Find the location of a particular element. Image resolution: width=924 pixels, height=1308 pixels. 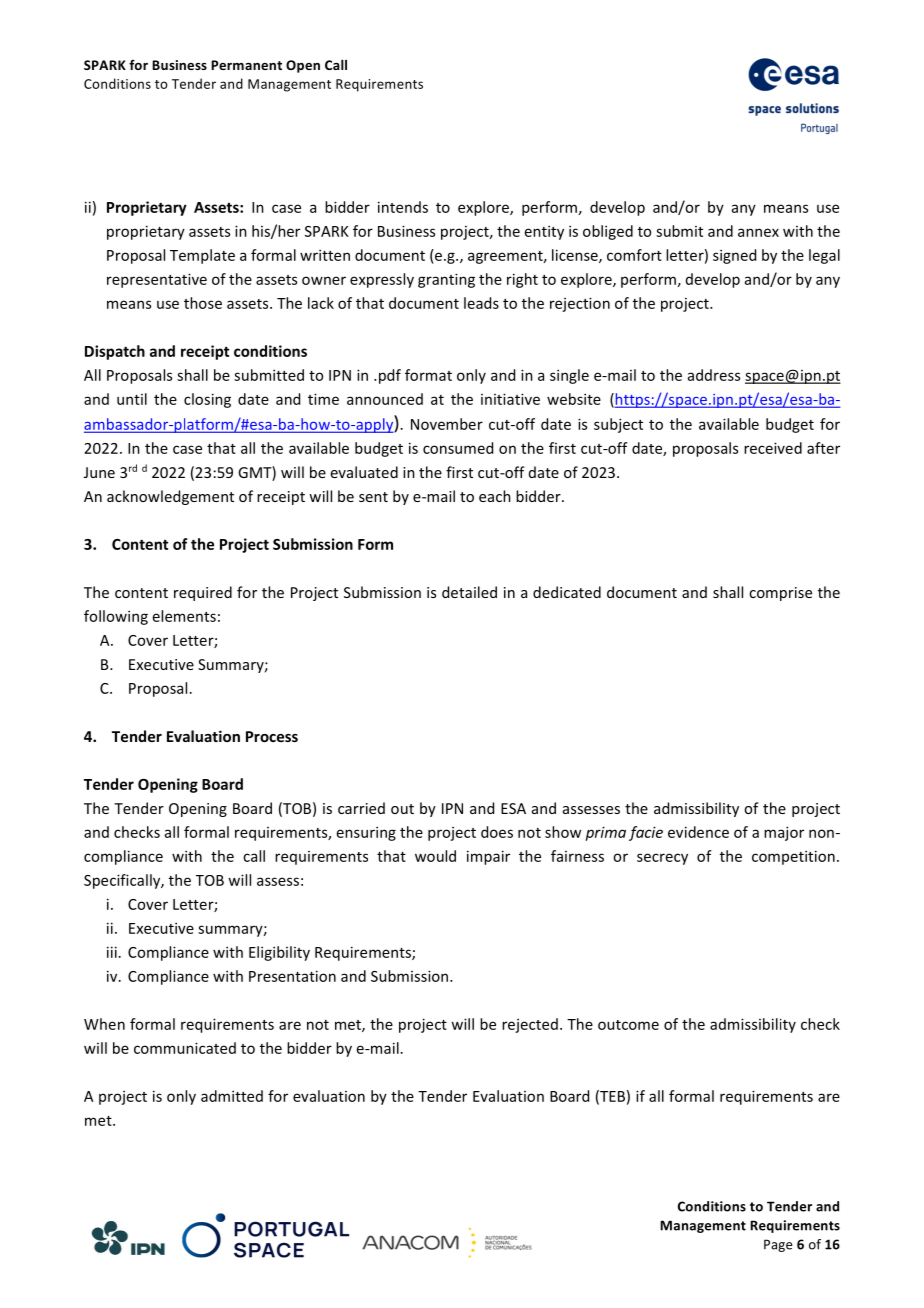

would is located at coordinates (435, 856).
